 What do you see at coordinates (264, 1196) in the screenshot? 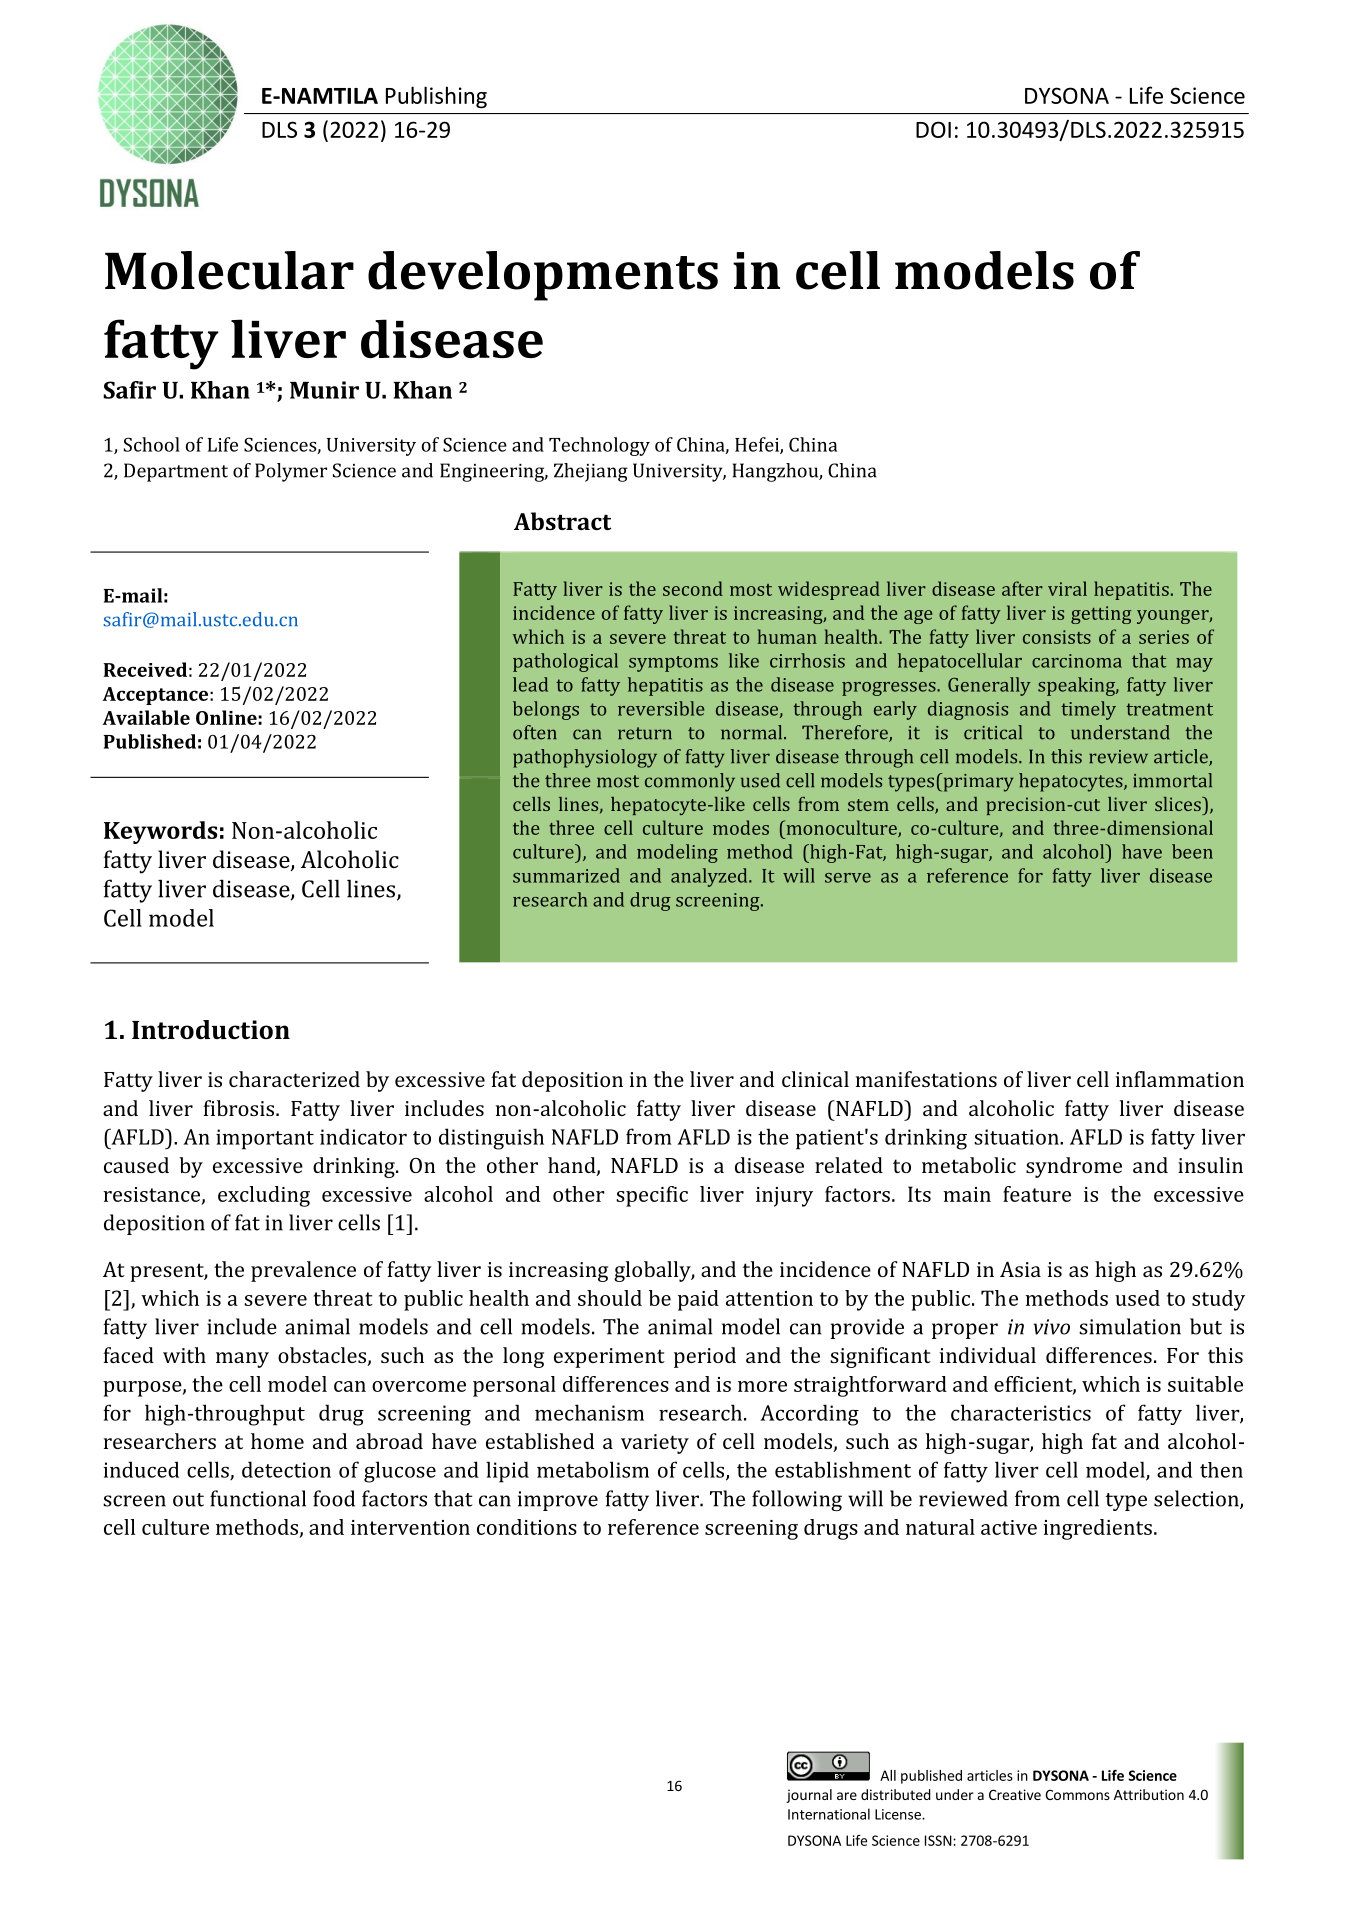
I see `excluding` at bounding box center [264, 1196].
